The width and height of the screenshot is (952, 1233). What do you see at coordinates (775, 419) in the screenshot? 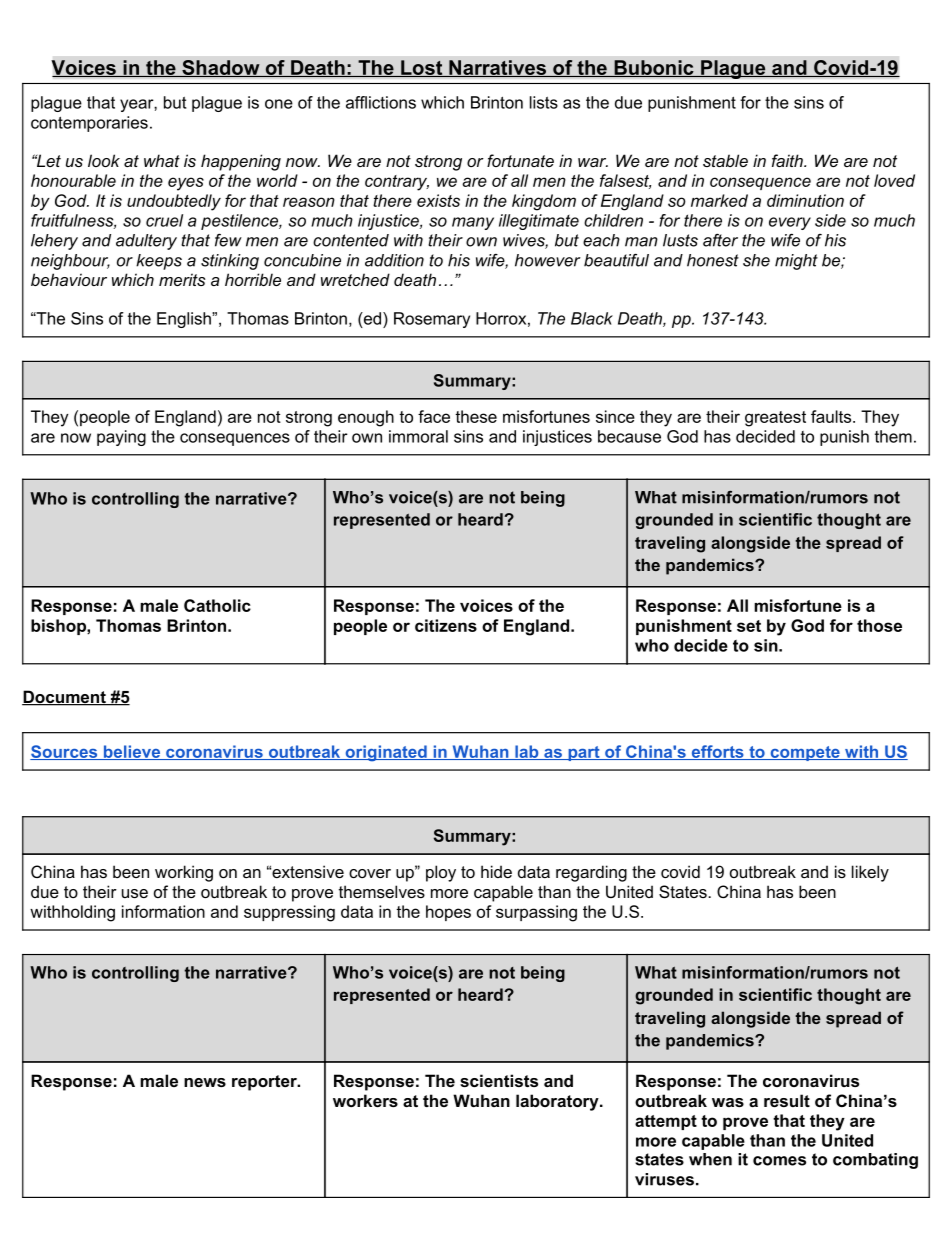
I see `greatest` at bounding box center [775, 419].
